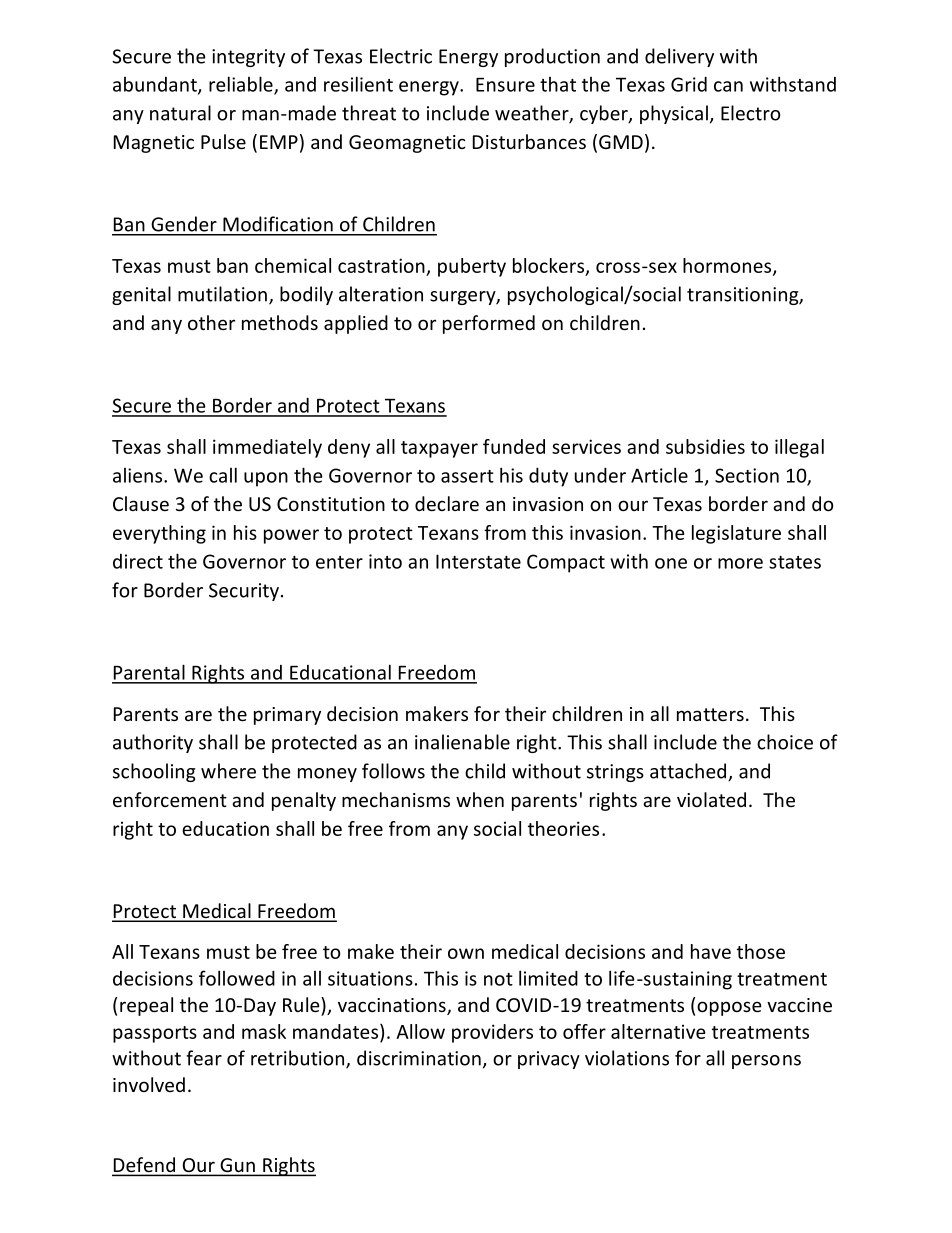 This image has width=952, height=1233. I want to click on followed, so click(237, 978).
